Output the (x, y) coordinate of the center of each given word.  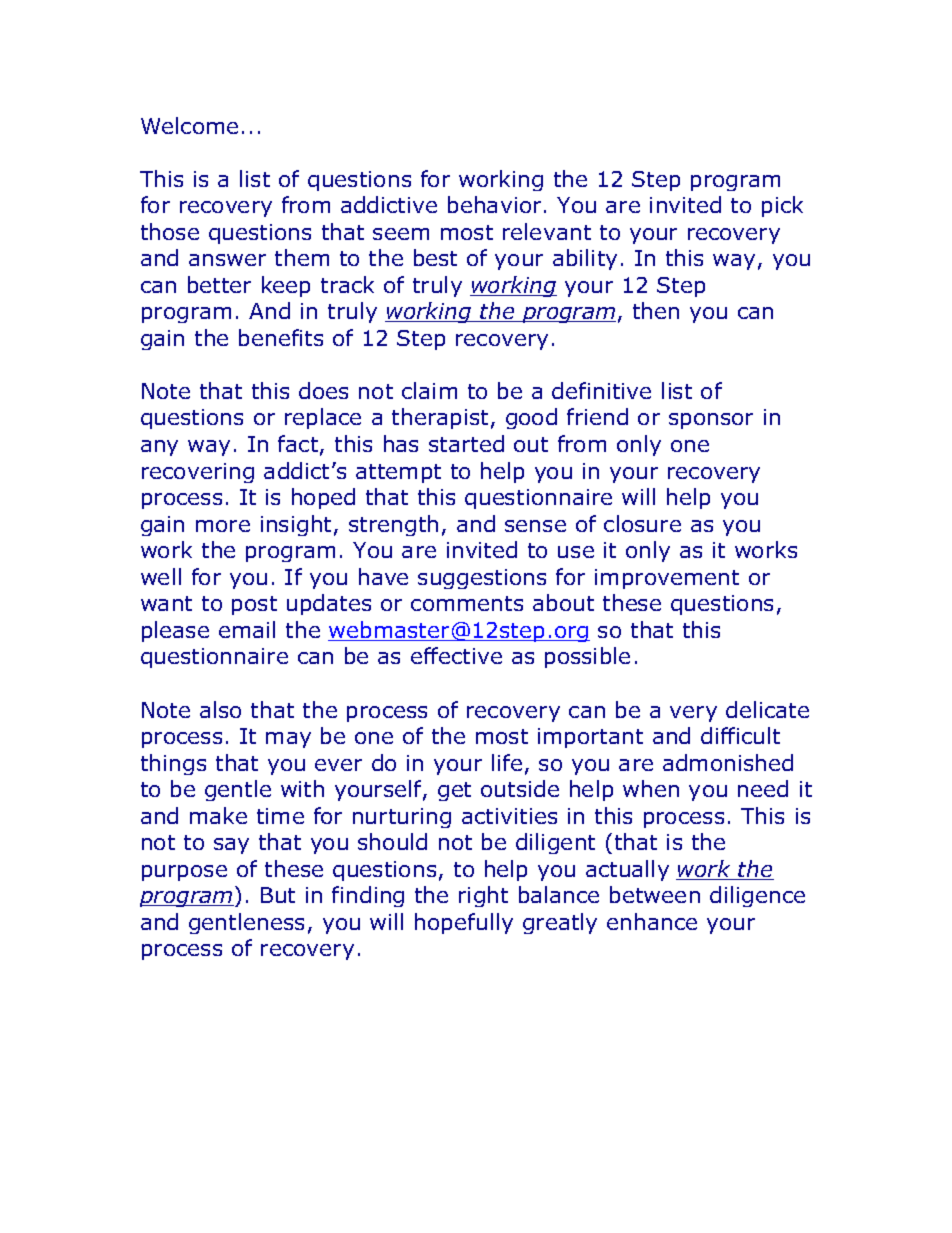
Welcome (189, 125)
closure (642, 523)
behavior (494, 204)
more (223, 526)
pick (782, 206)
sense (535, 526)
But (278, 895)
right (483, 896)
